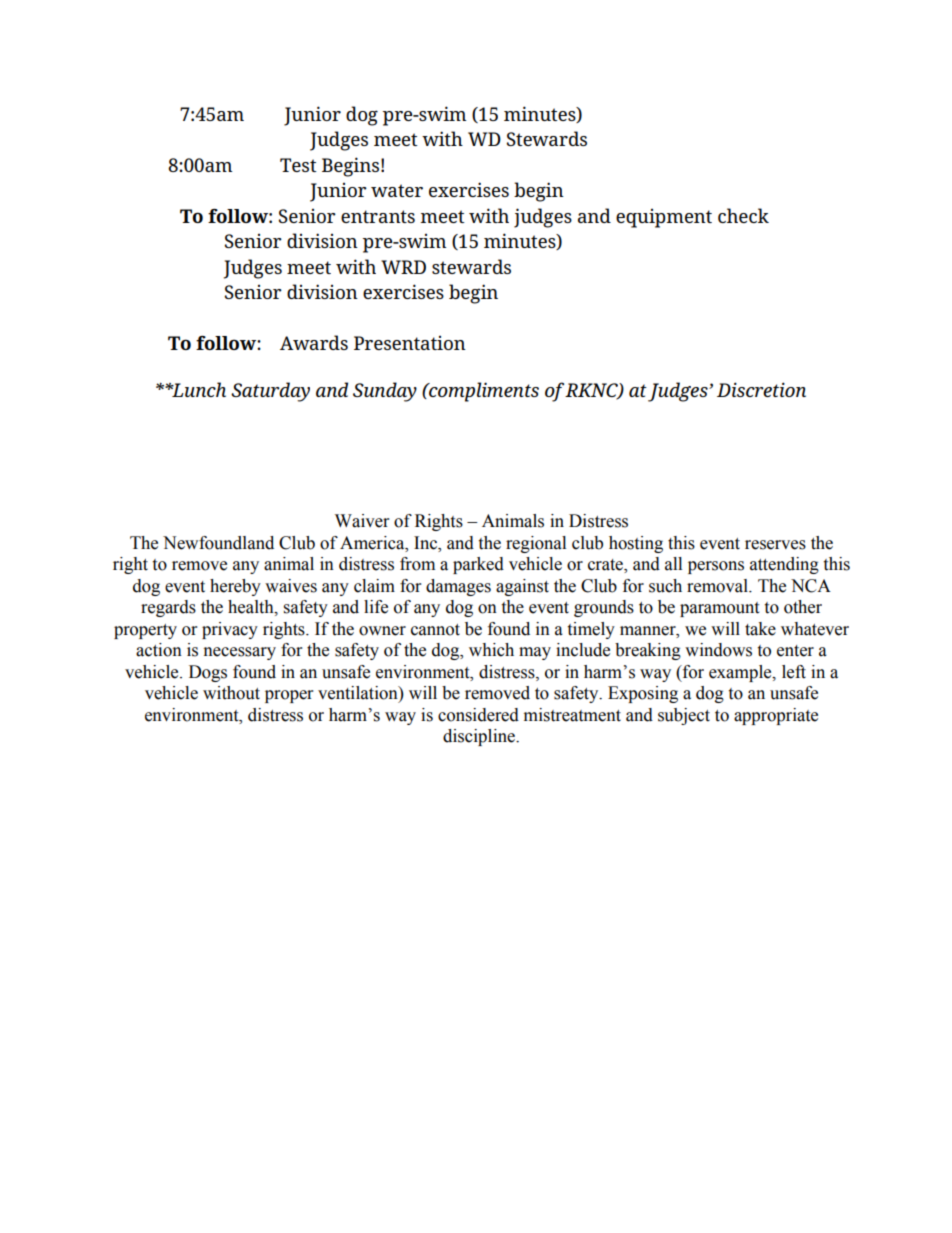  I want to click on water, so click(397, 190).
